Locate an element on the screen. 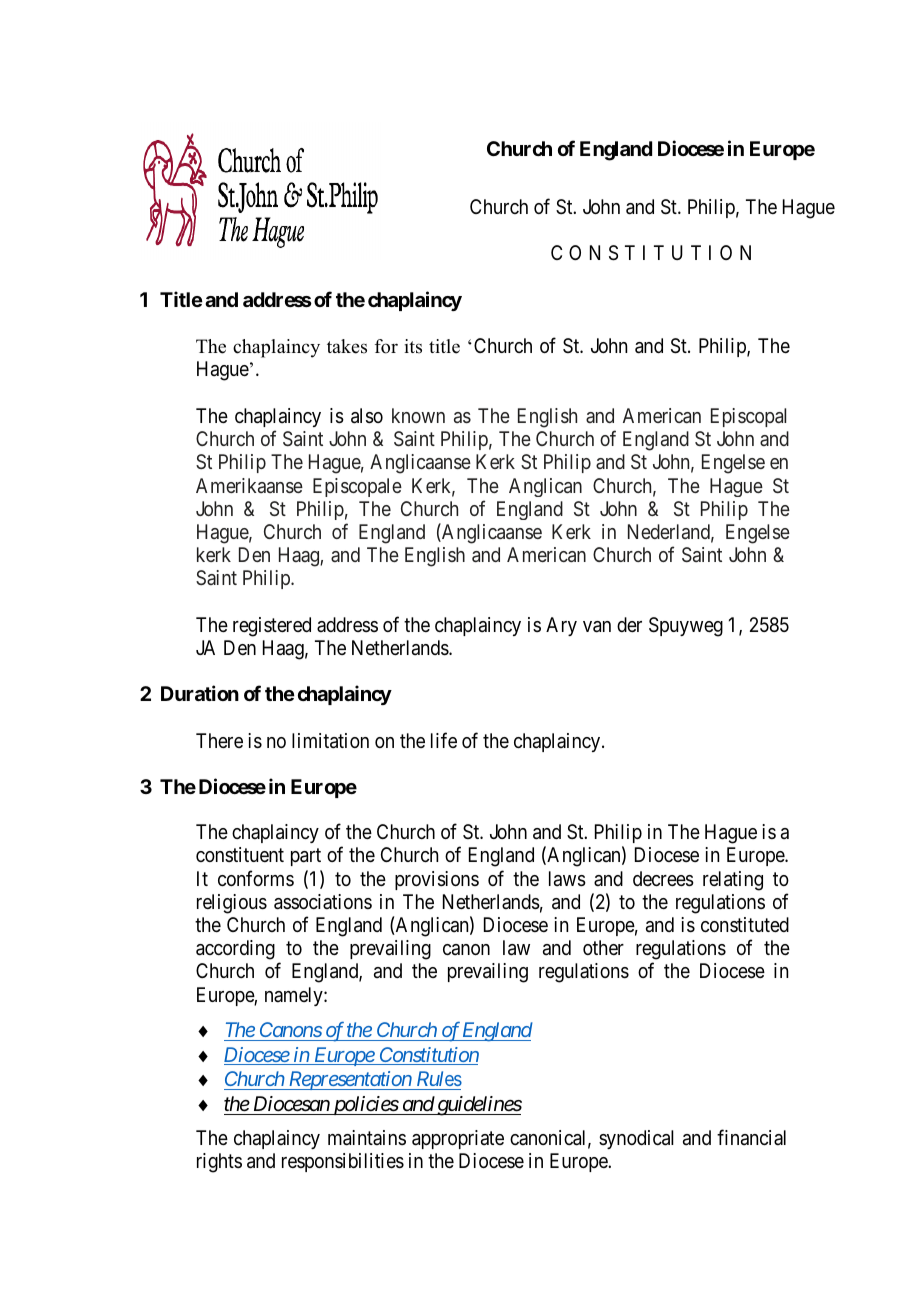 This screenshot has width=924, height=1308. life is located at coordinates (444, 740).
